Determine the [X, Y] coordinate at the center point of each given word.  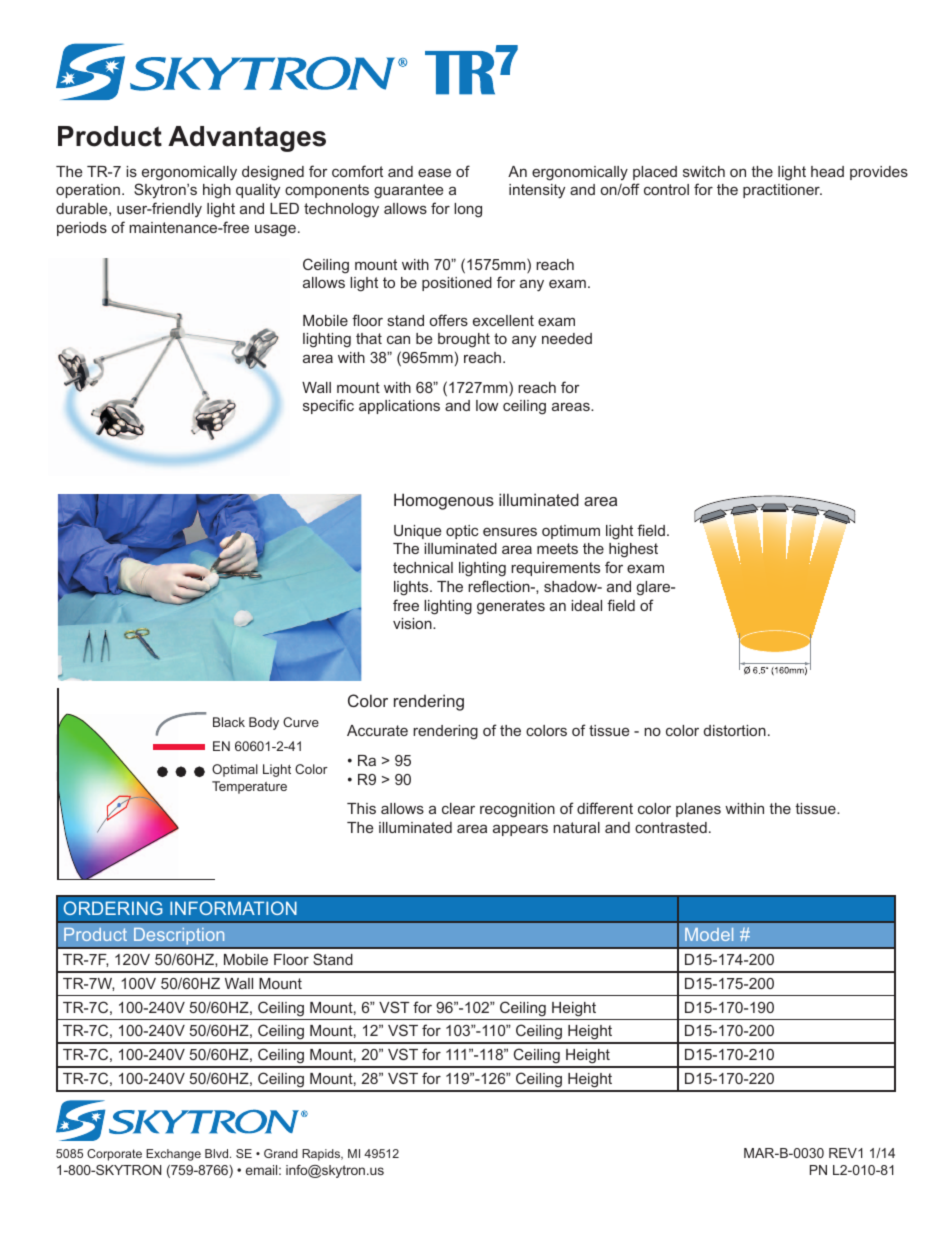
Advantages [247, 139]
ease [434, 172]
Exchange [173, 1155]
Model [709, 934]
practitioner [782, 191]
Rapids [322, 1155]
